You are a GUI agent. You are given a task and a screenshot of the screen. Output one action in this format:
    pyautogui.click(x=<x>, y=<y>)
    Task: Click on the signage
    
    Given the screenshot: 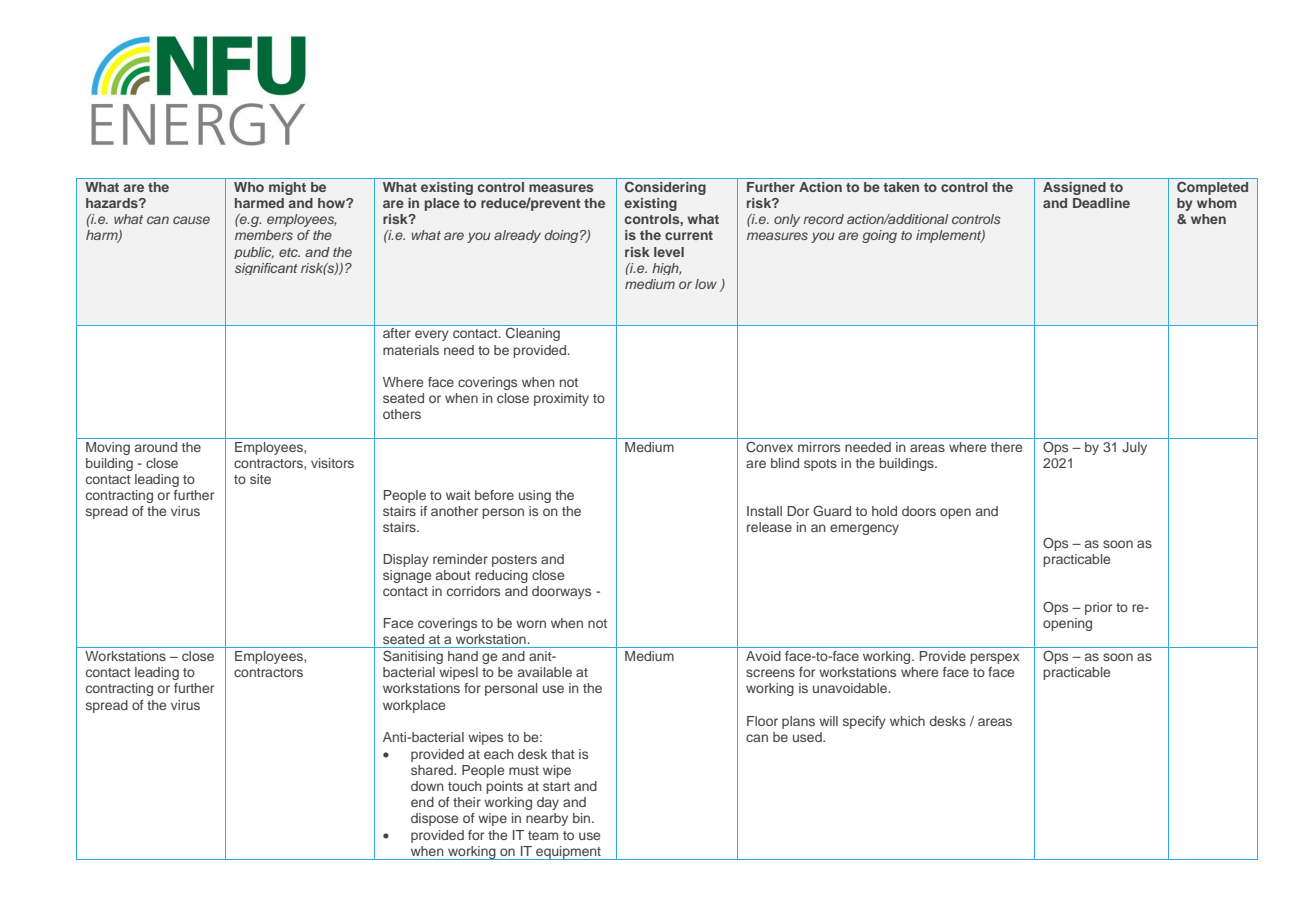 What is the action you would take?
    pyautogui.click(x=407, y=576)
